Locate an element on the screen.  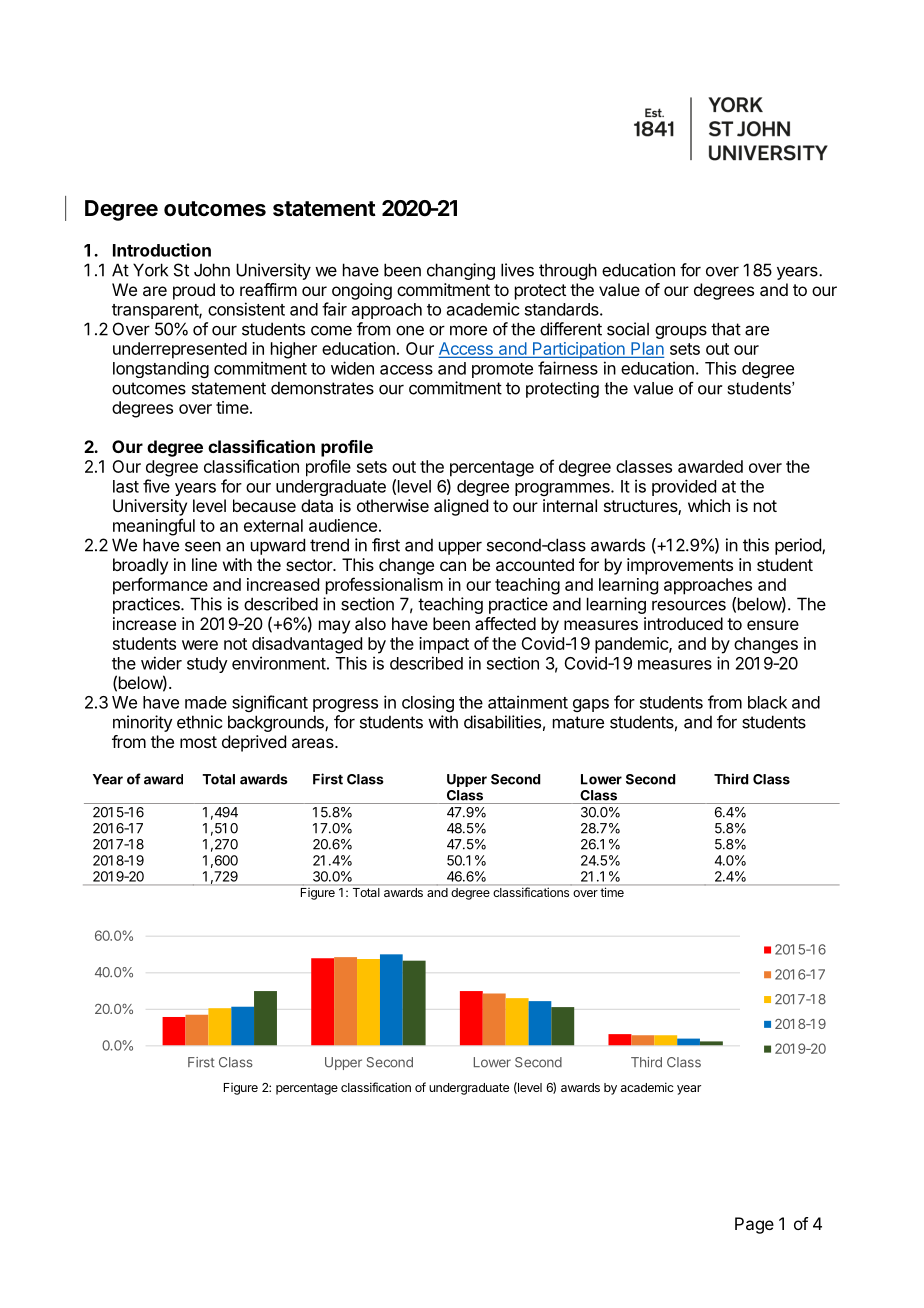
affected is located at coordinates (505, 623).
